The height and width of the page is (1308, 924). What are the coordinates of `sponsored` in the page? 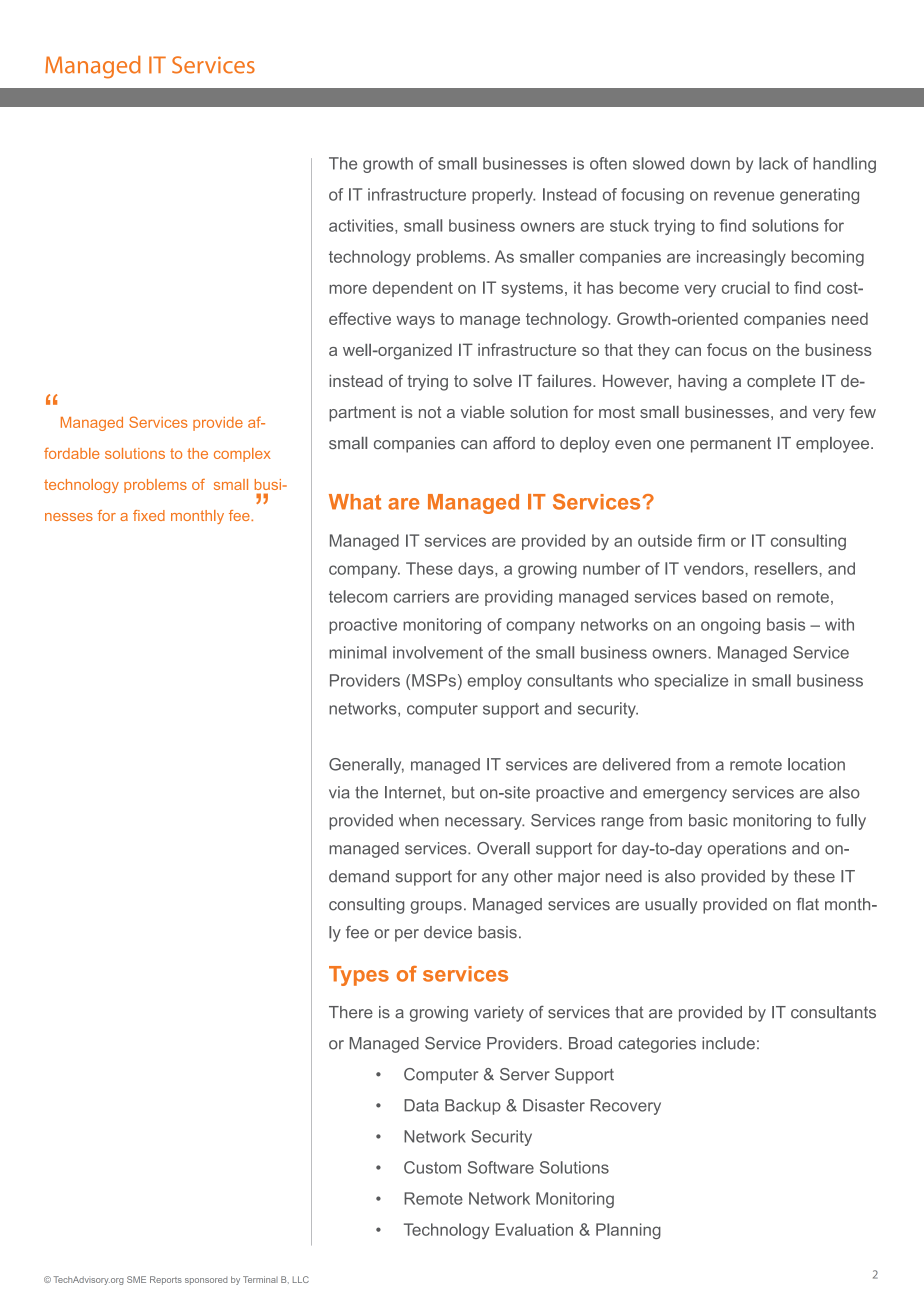 It's located at (206, 1281).
